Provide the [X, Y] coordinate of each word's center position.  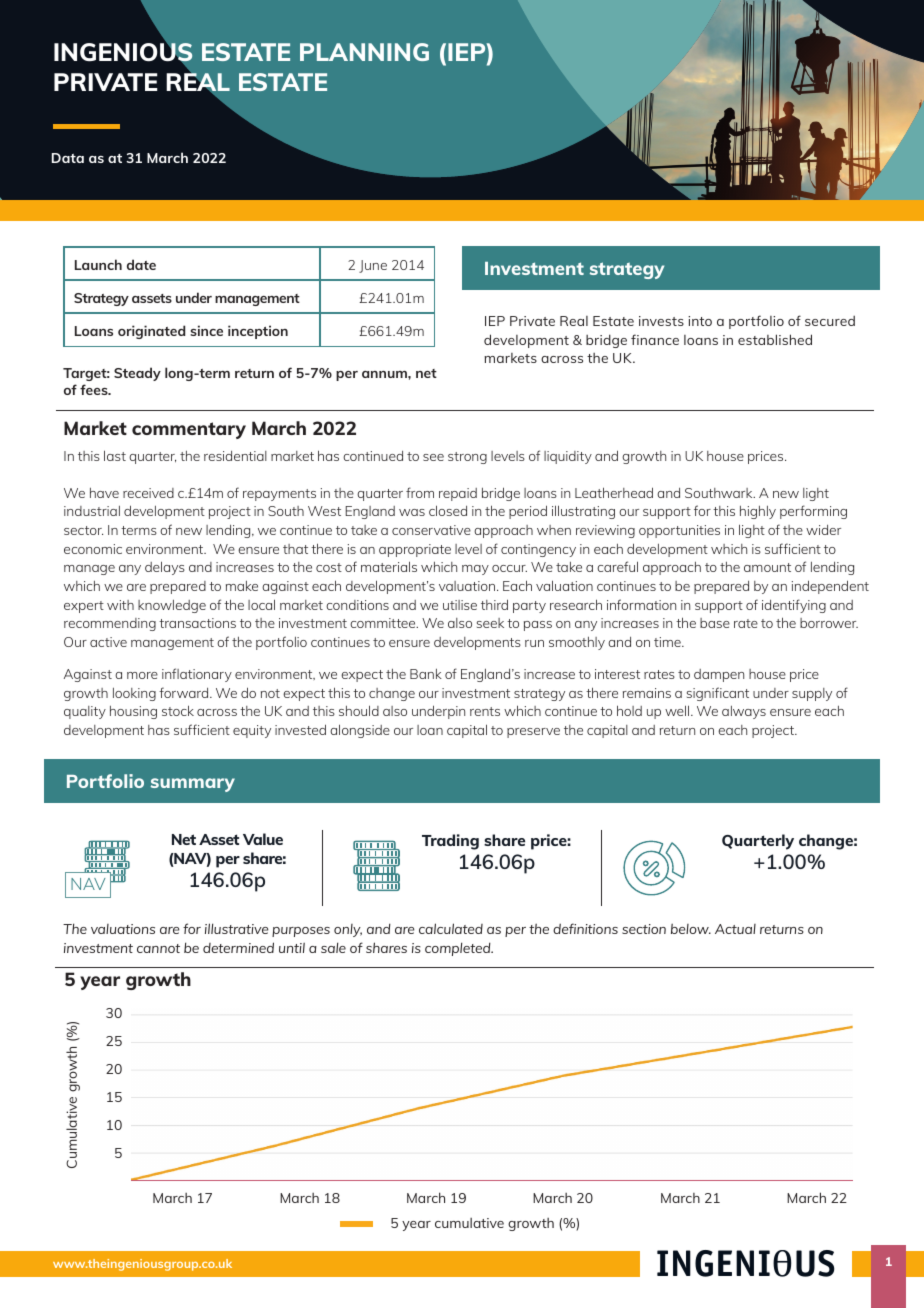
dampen [719, 675]
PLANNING [364, 52]
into [700, 321]
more [142, 675]
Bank [426, 674]
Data [68, 158]
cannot [158, 948]
